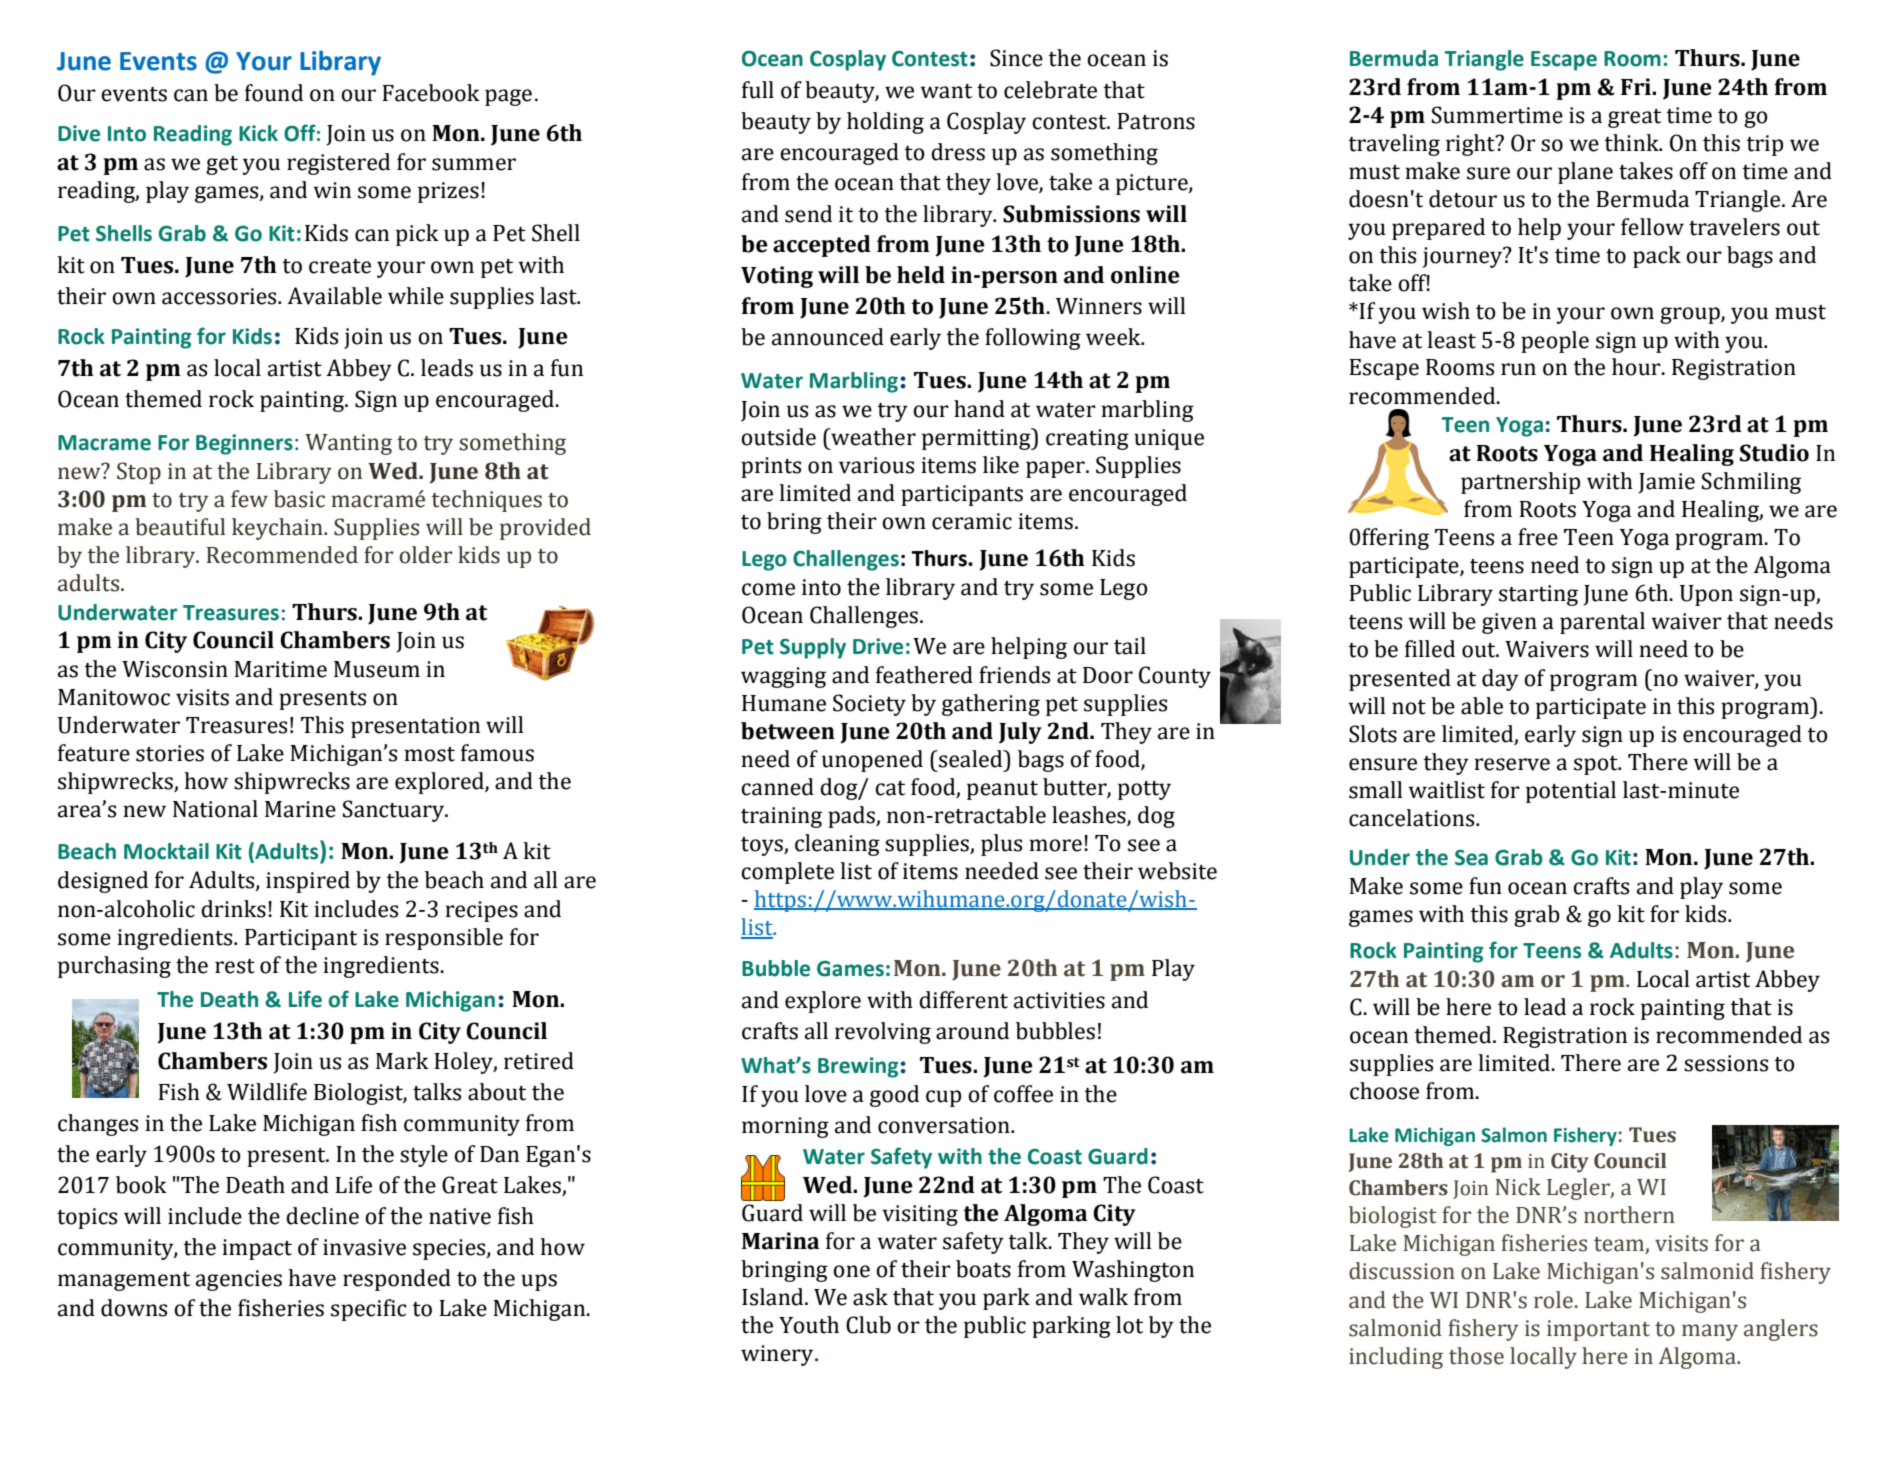 The height and width of the document is (1465, 1896). Describe the element at coordinates (274, 93) in the document. I see `found` at that location.
